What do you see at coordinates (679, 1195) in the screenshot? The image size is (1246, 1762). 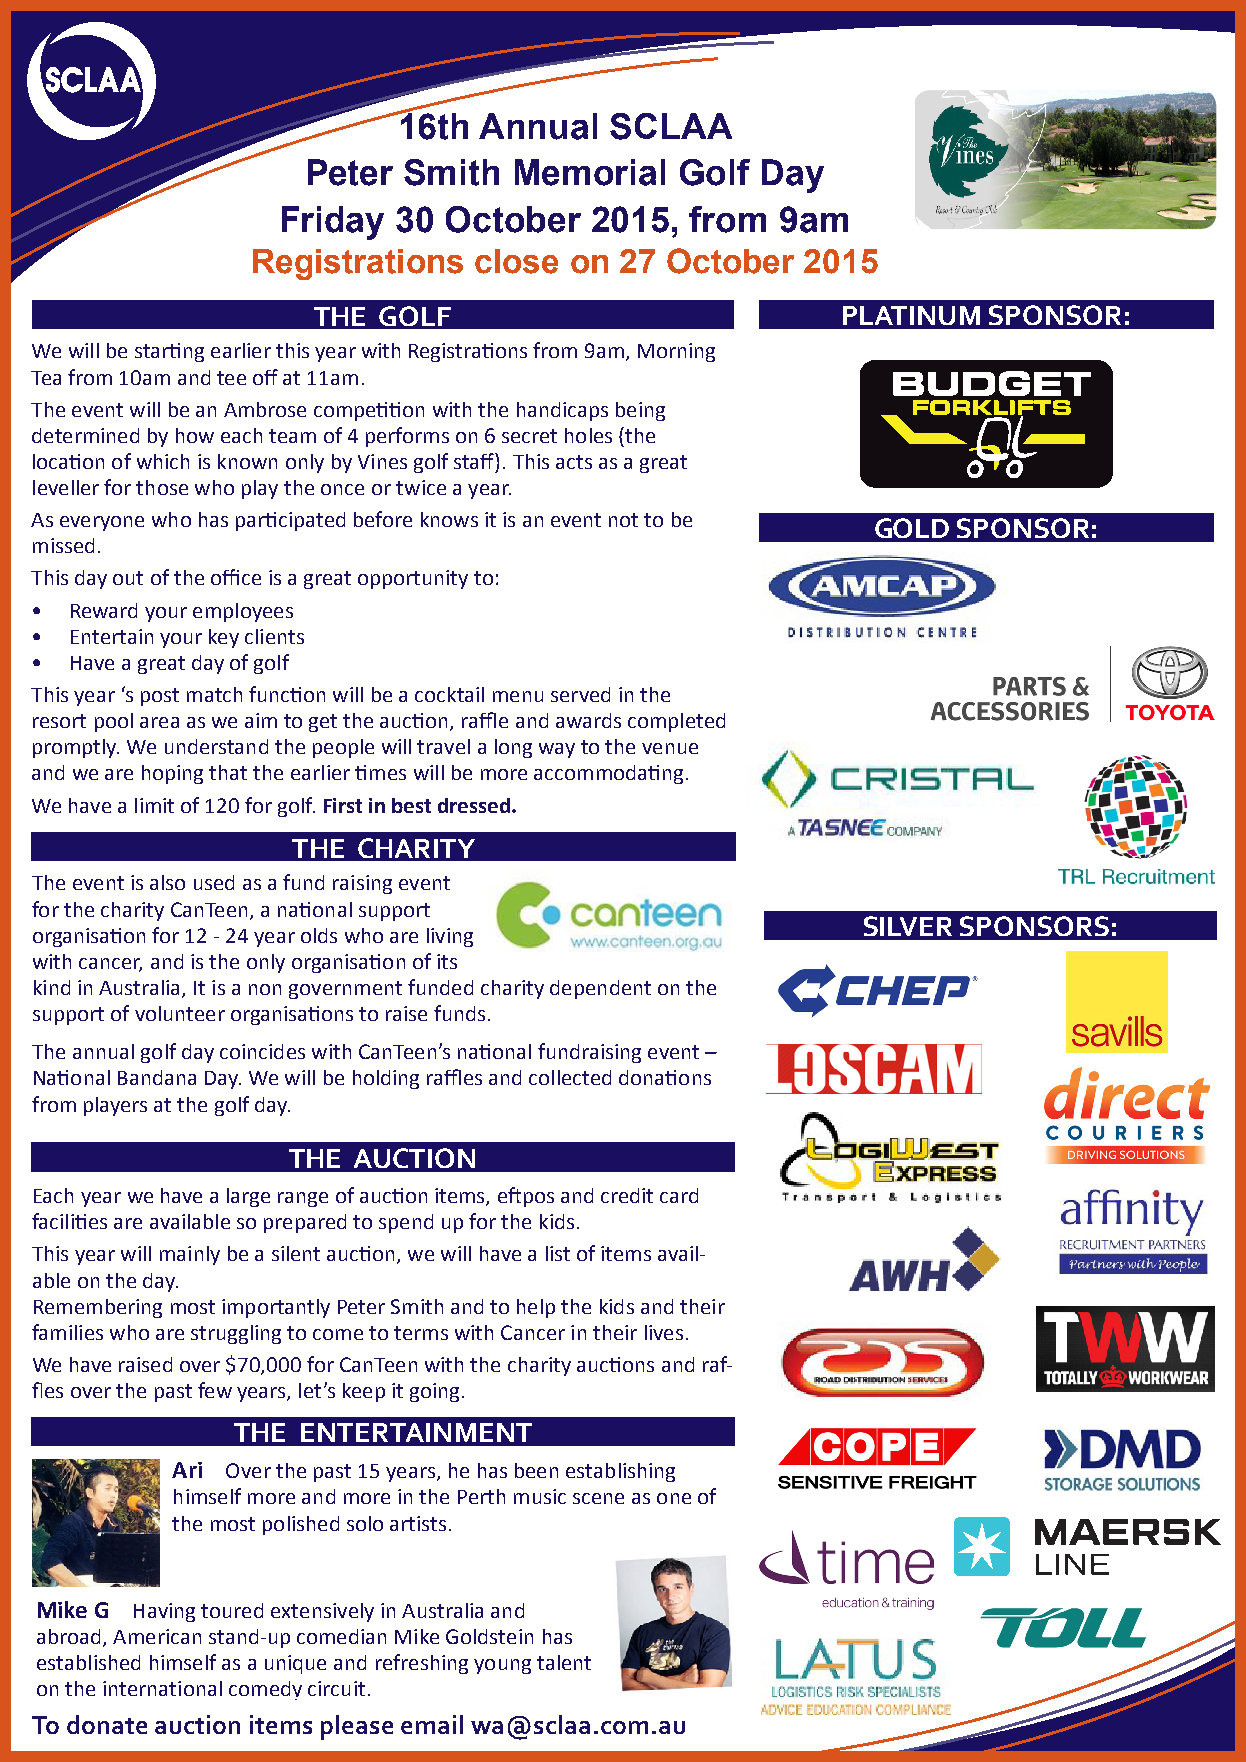 I see `card` at bounding box center [679, 1195].
